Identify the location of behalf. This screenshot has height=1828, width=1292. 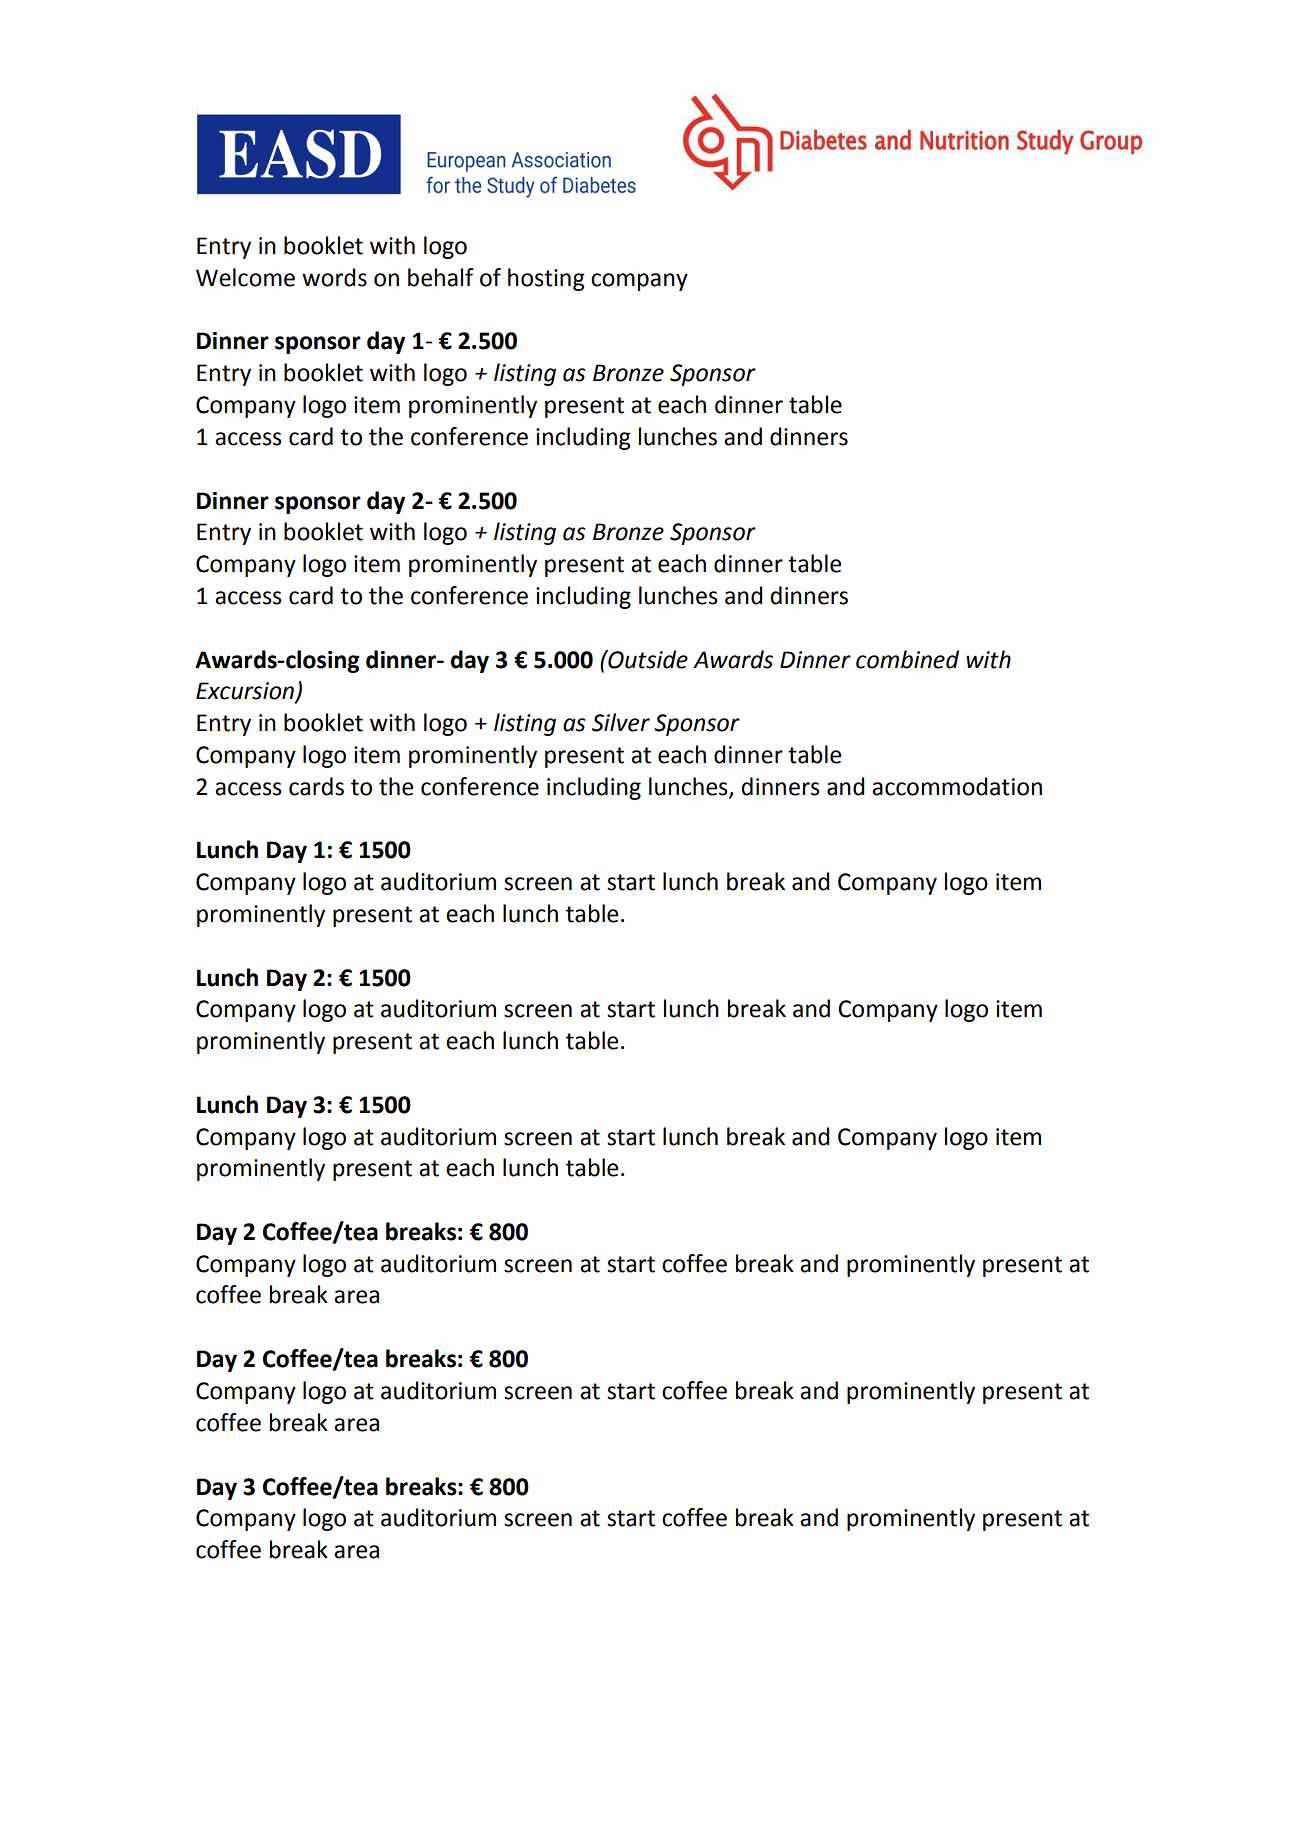
(441, 277).
